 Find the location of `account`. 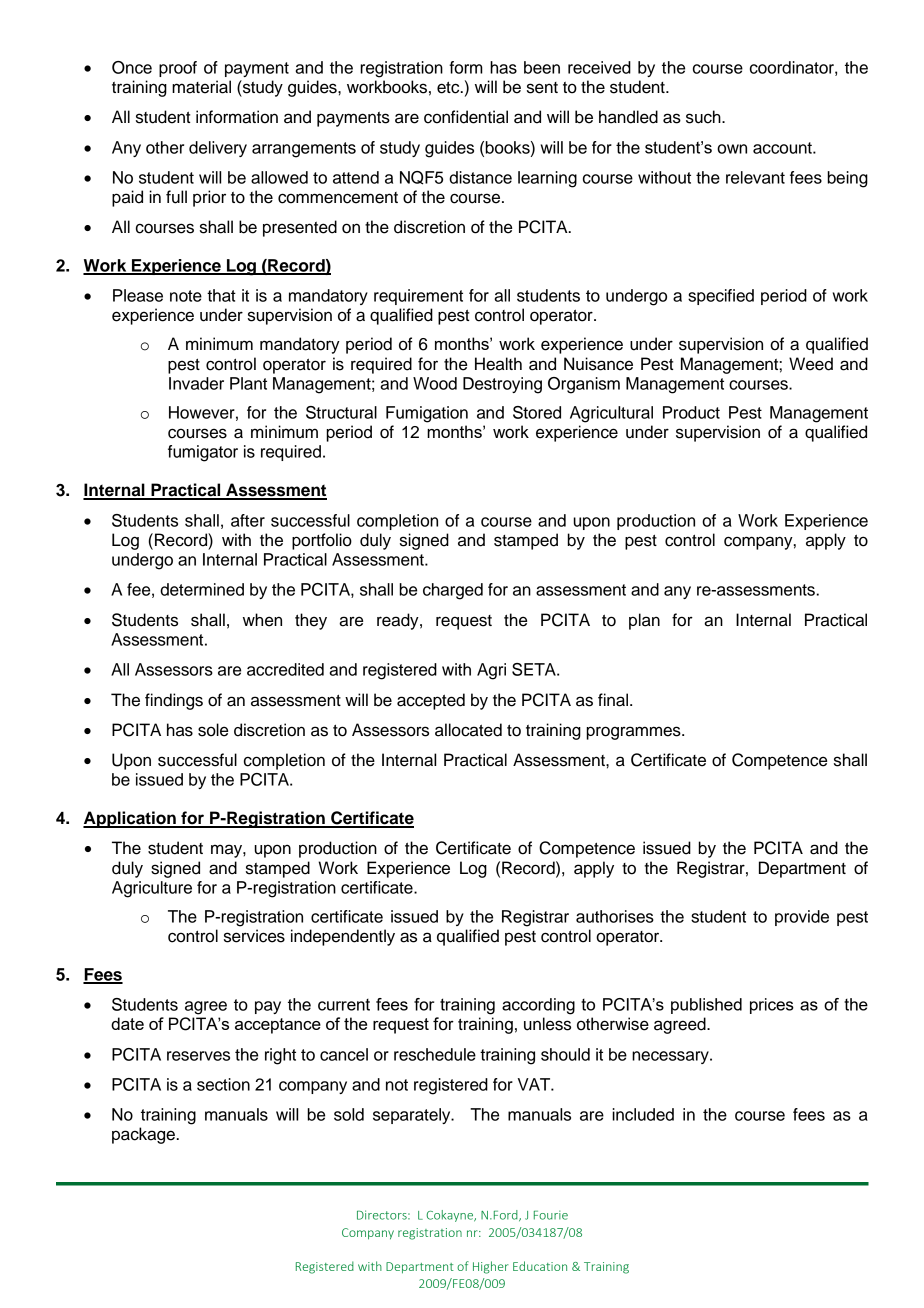

account is located at coordinates (783, 148).
